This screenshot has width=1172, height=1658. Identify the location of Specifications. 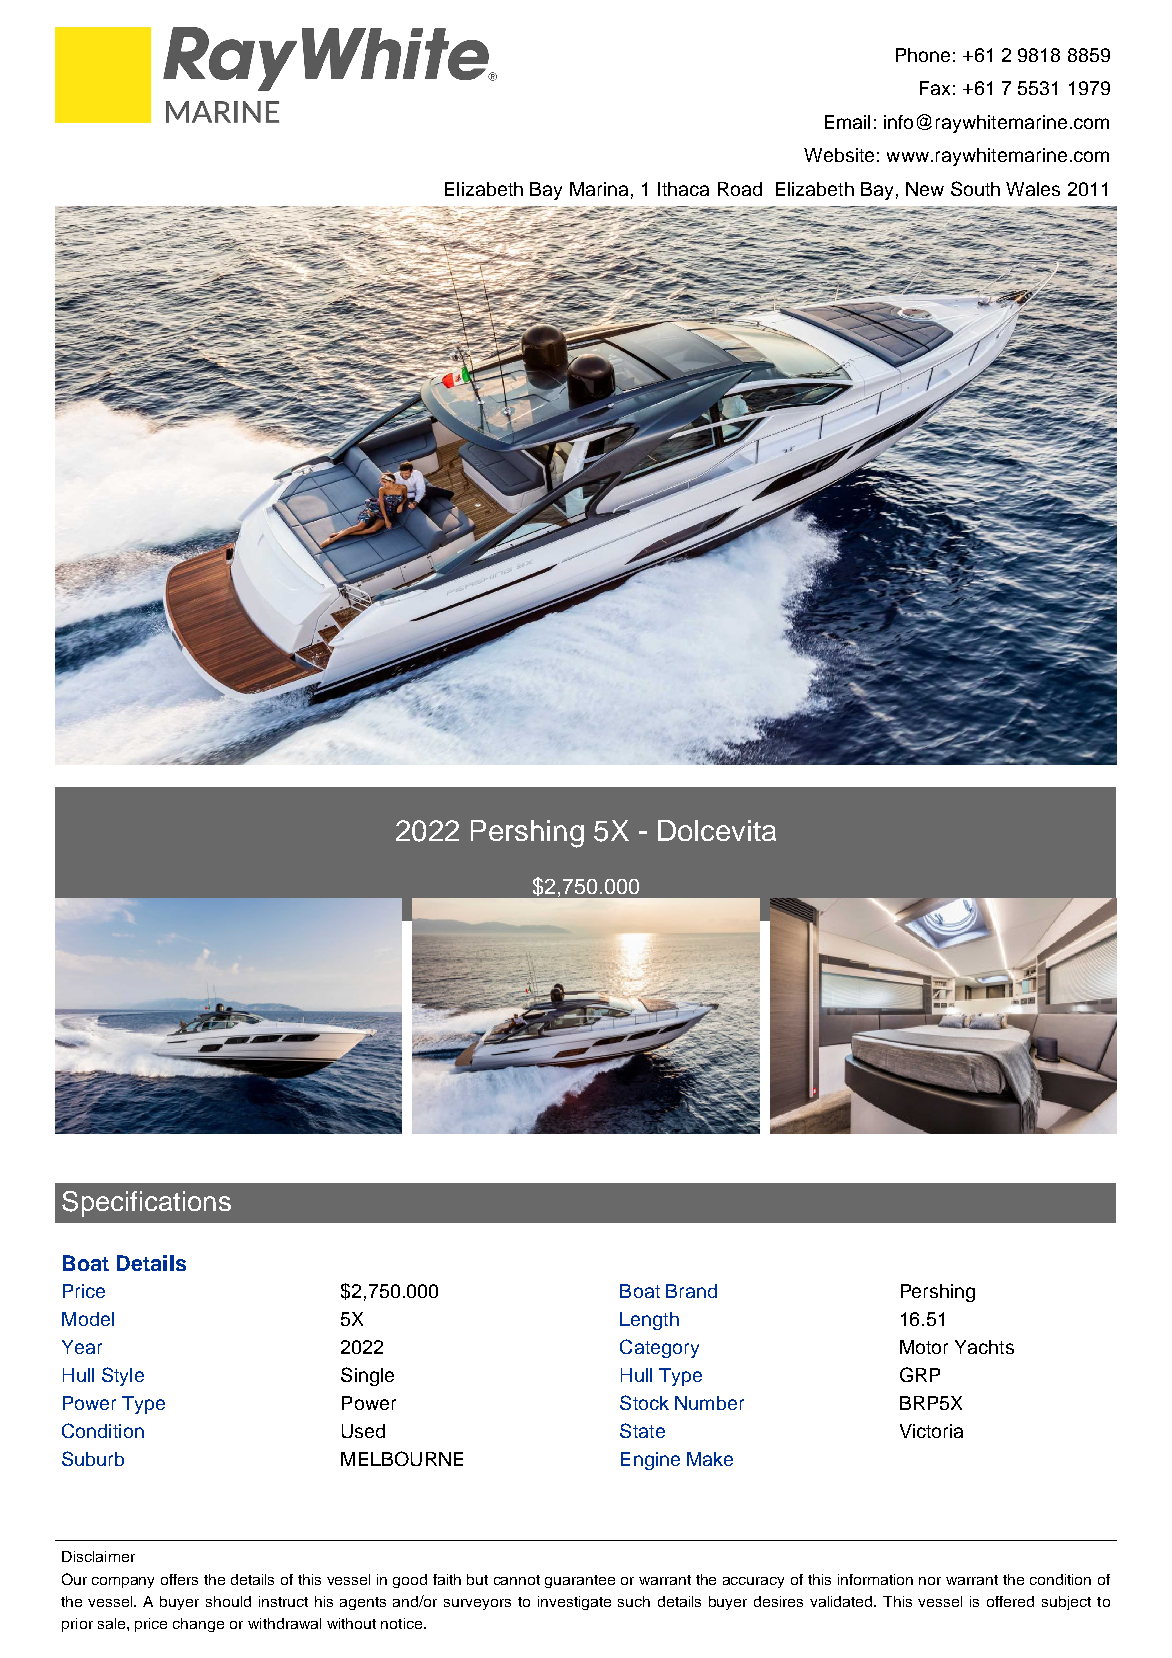
(146, 1204).
